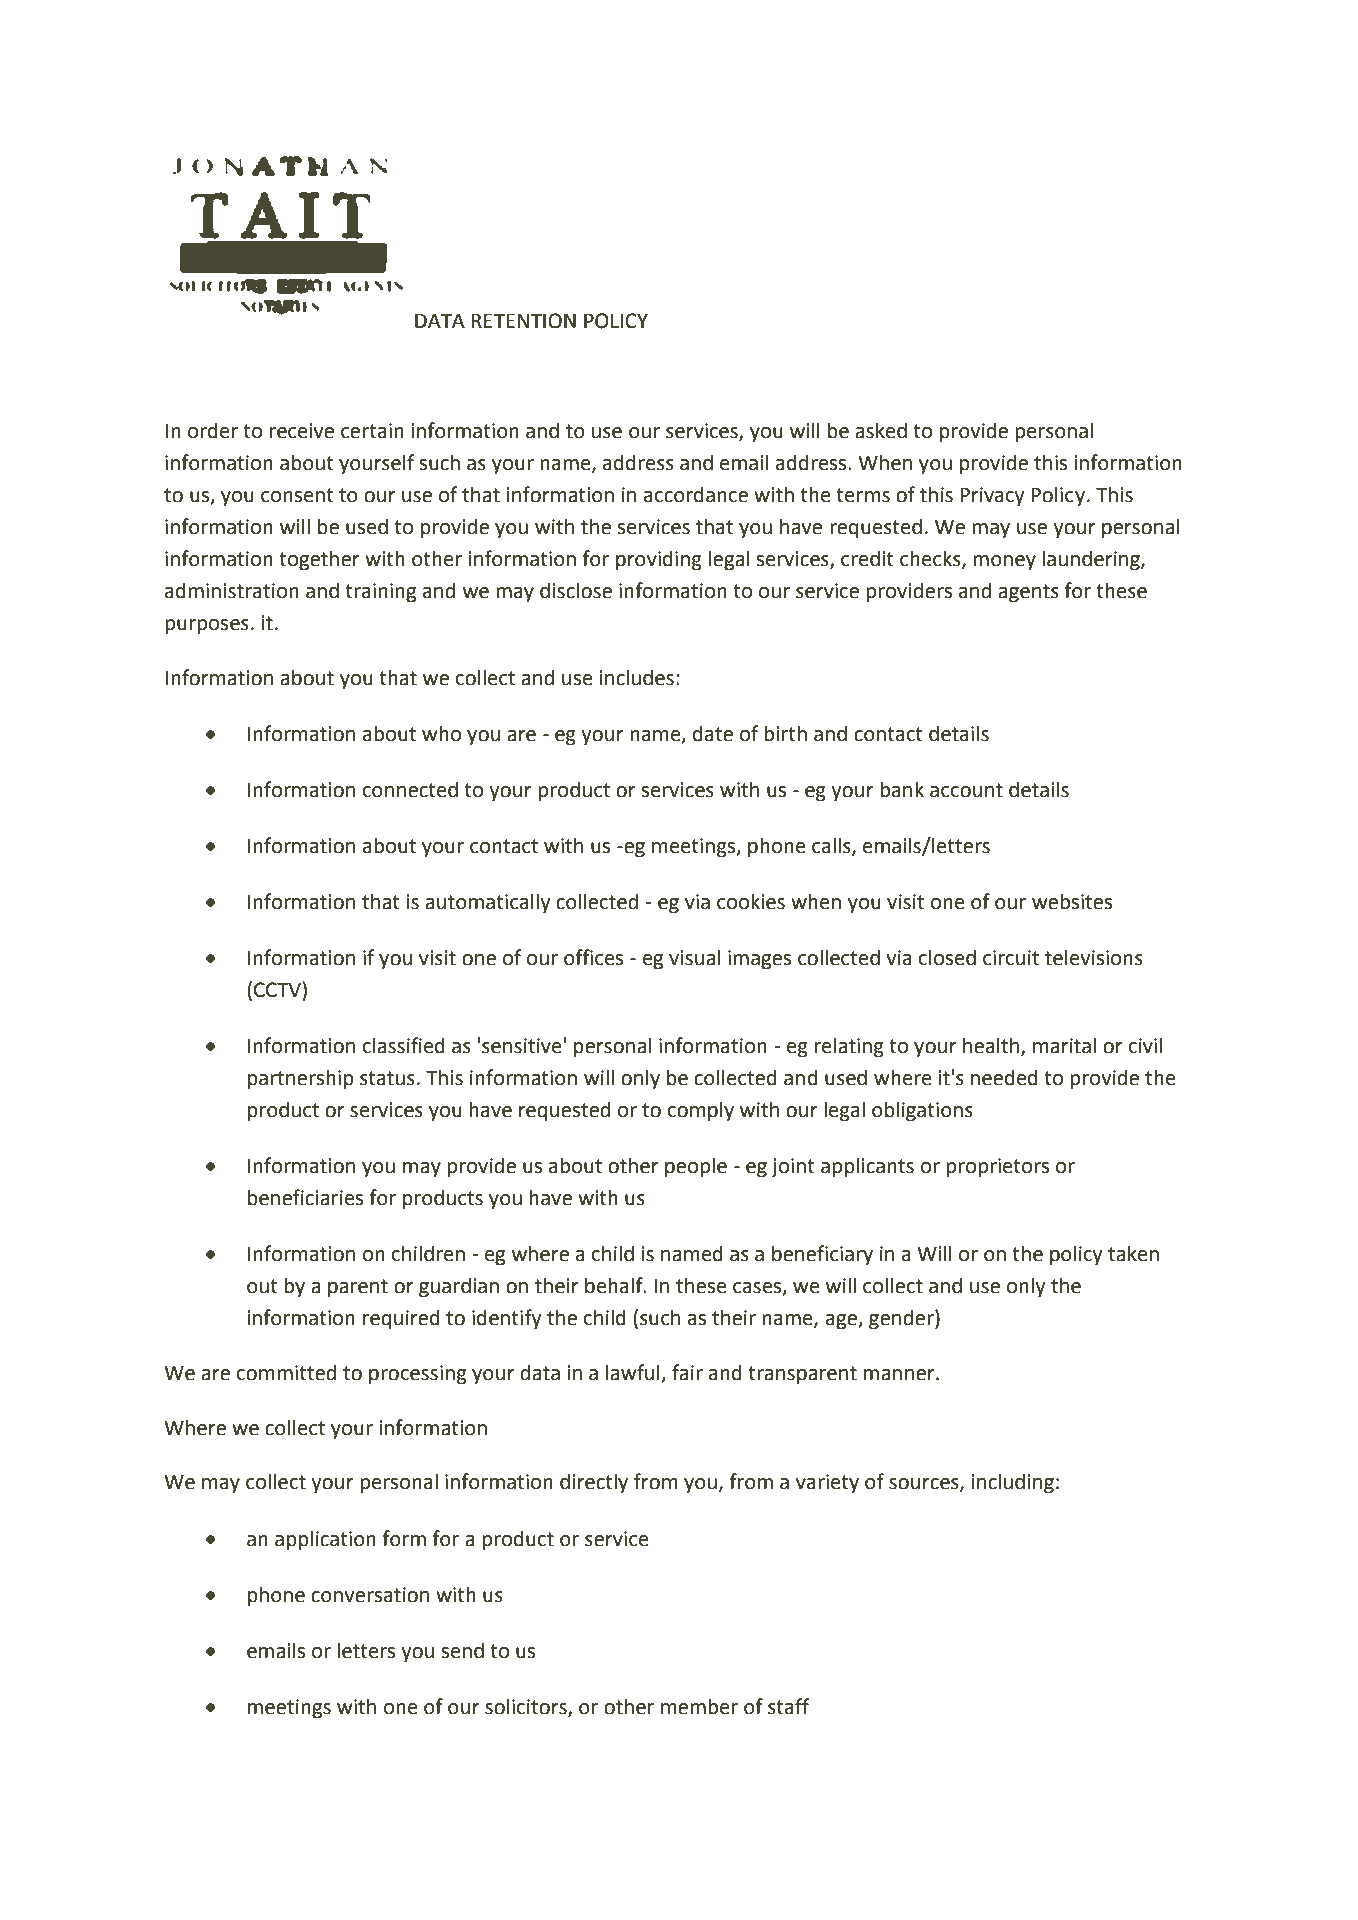 The width and height of the page is (1358, 1920). I want to click on conversation, so click(370, 1595).
